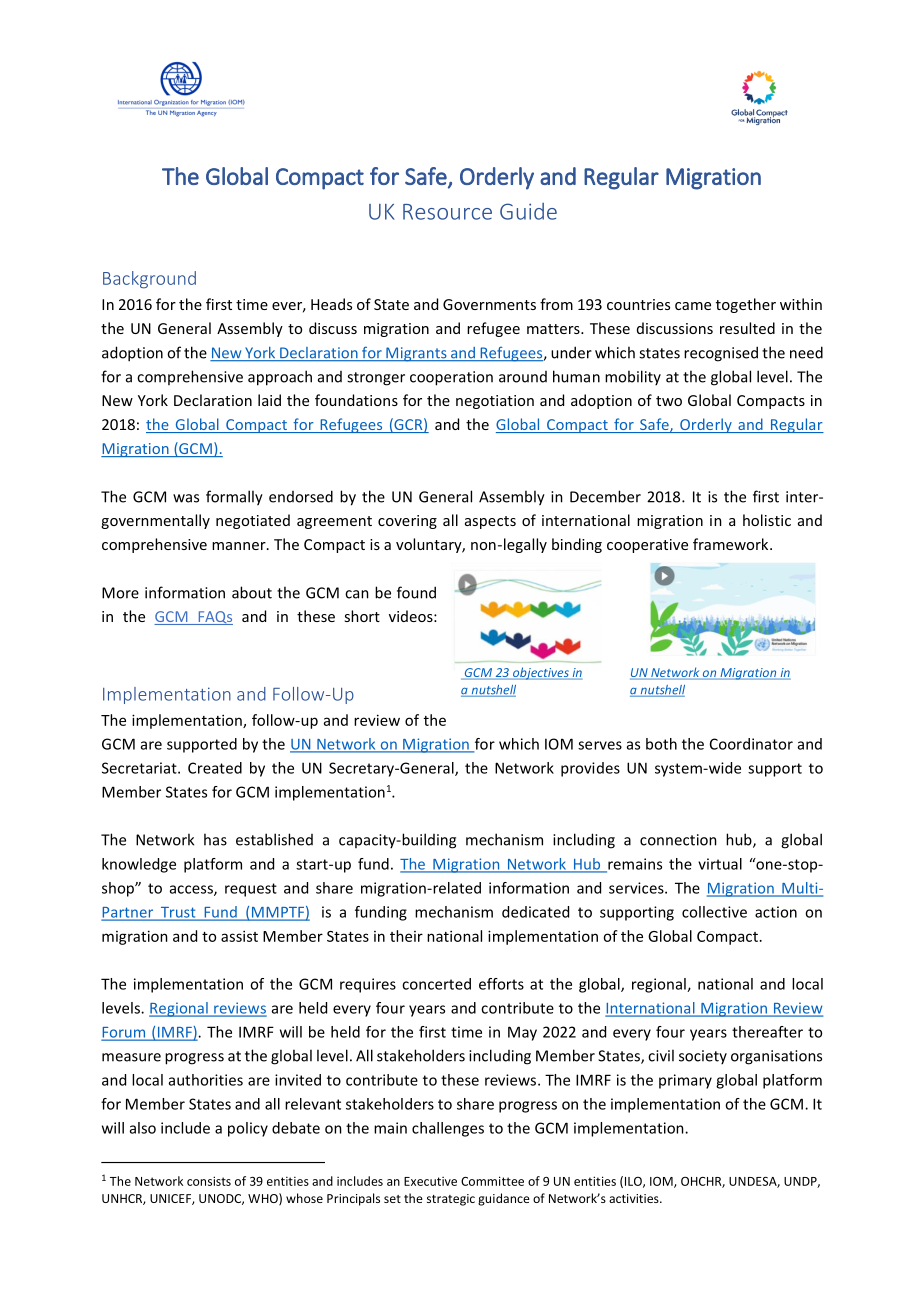 The height and width of the image is (1308, 924). What do you see at coordinates (149, 280) in the image?
I see `Background` at bounding box center [149, 280].
